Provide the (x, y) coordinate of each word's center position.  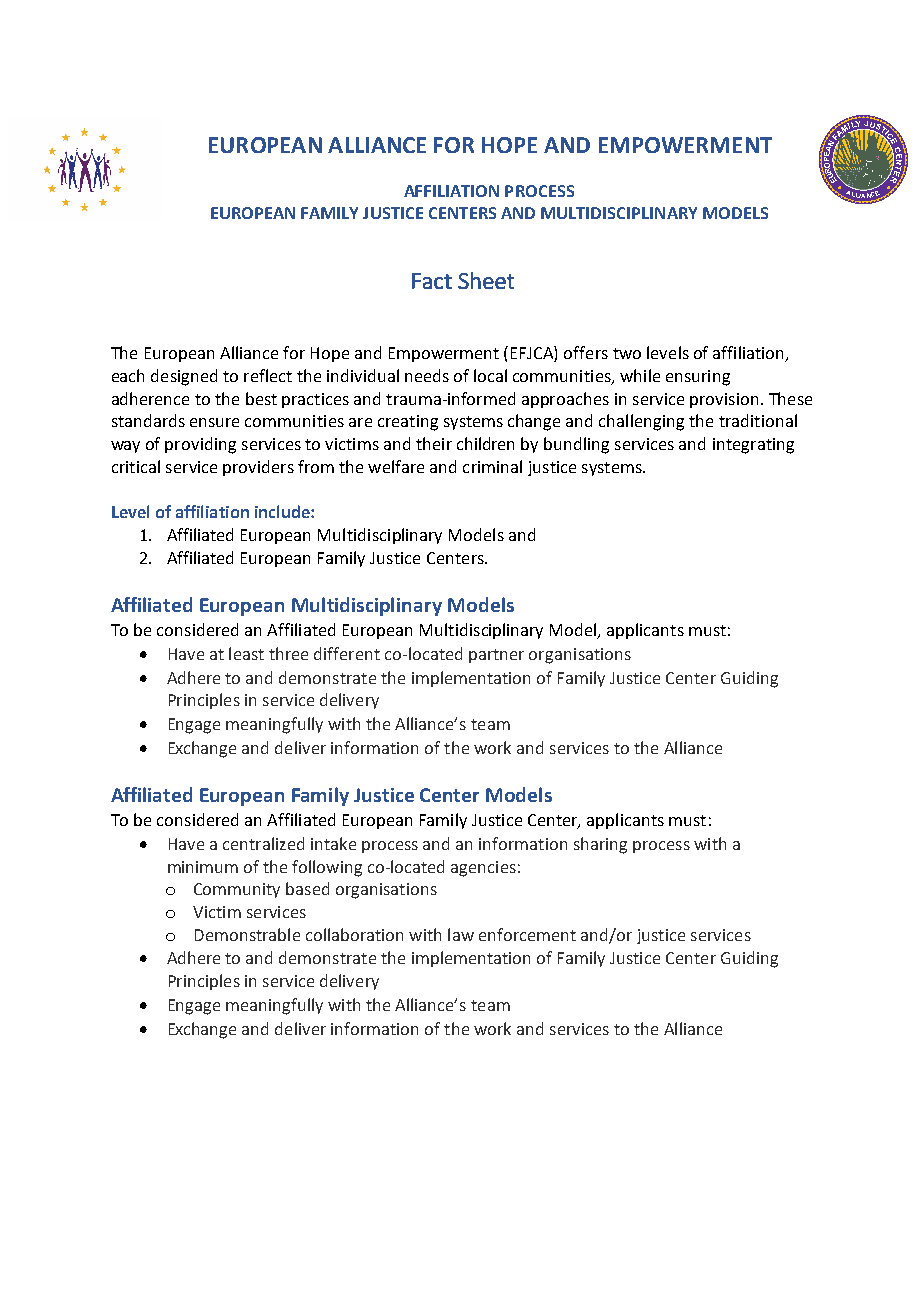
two (627, 353)
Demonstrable (247, 934)
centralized (263, 843)
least (246, 653)
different (347, 653)
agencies (483, 869)
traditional (758, 420)
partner (496, 656)
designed (184, 377)
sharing (600, 845)
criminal (492, 466)
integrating (753, 446)
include (283, 511)
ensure (214, 422)
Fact (432, 281)
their (434, 443)
